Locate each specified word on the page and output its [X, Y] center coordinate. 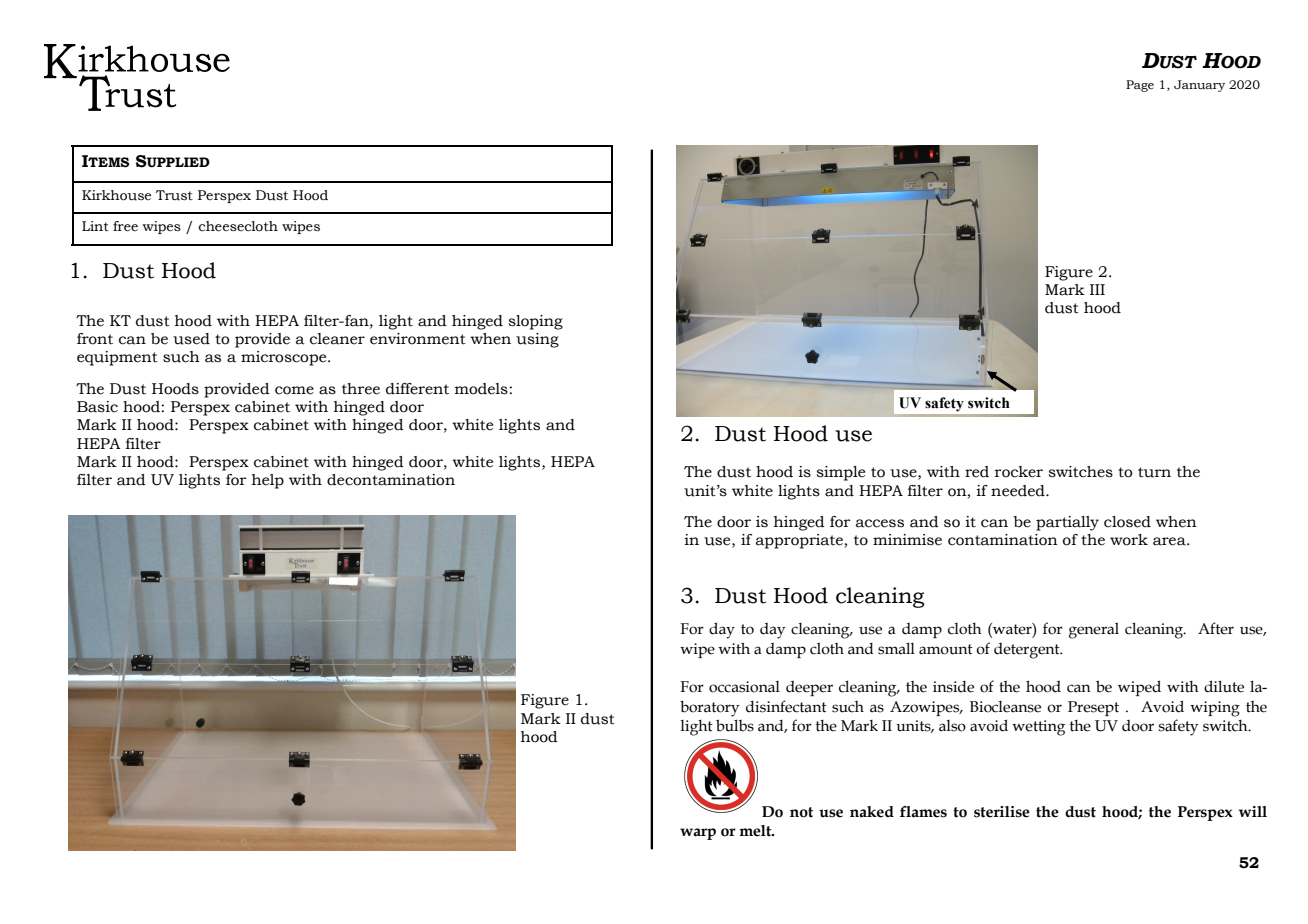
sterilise [1002, 812]
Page [1140, 86]
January [1199, 86]
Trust [174, 195]
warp [698, 834]
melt [756, 831]
